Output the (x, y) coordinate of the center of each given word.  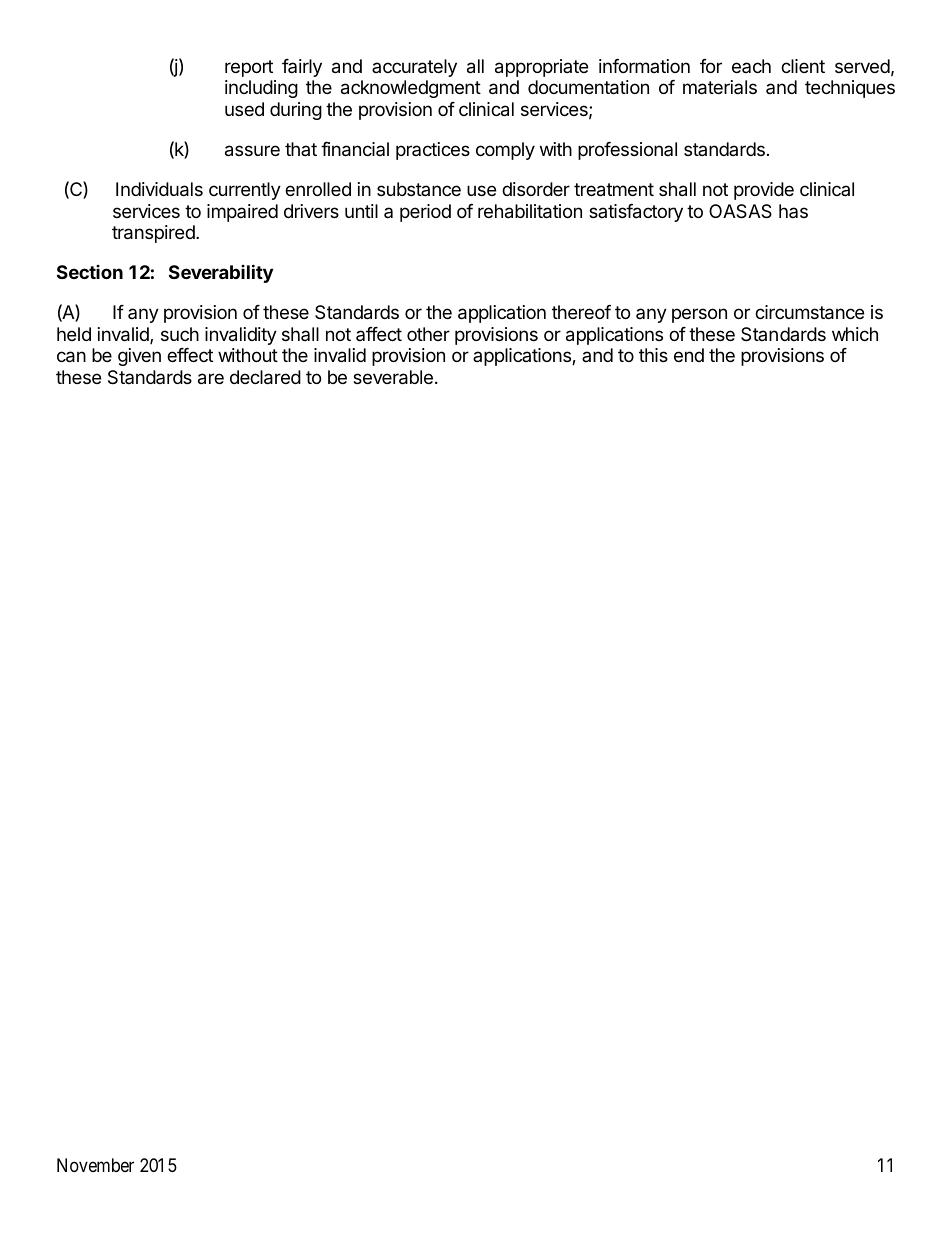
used (244, 109)
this (653, 355)
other (428, 334)
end (689, 355)
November (95, 1165)
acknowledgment (411, 89)
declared (265, 377)
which (855, 334)
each (751, 66)
